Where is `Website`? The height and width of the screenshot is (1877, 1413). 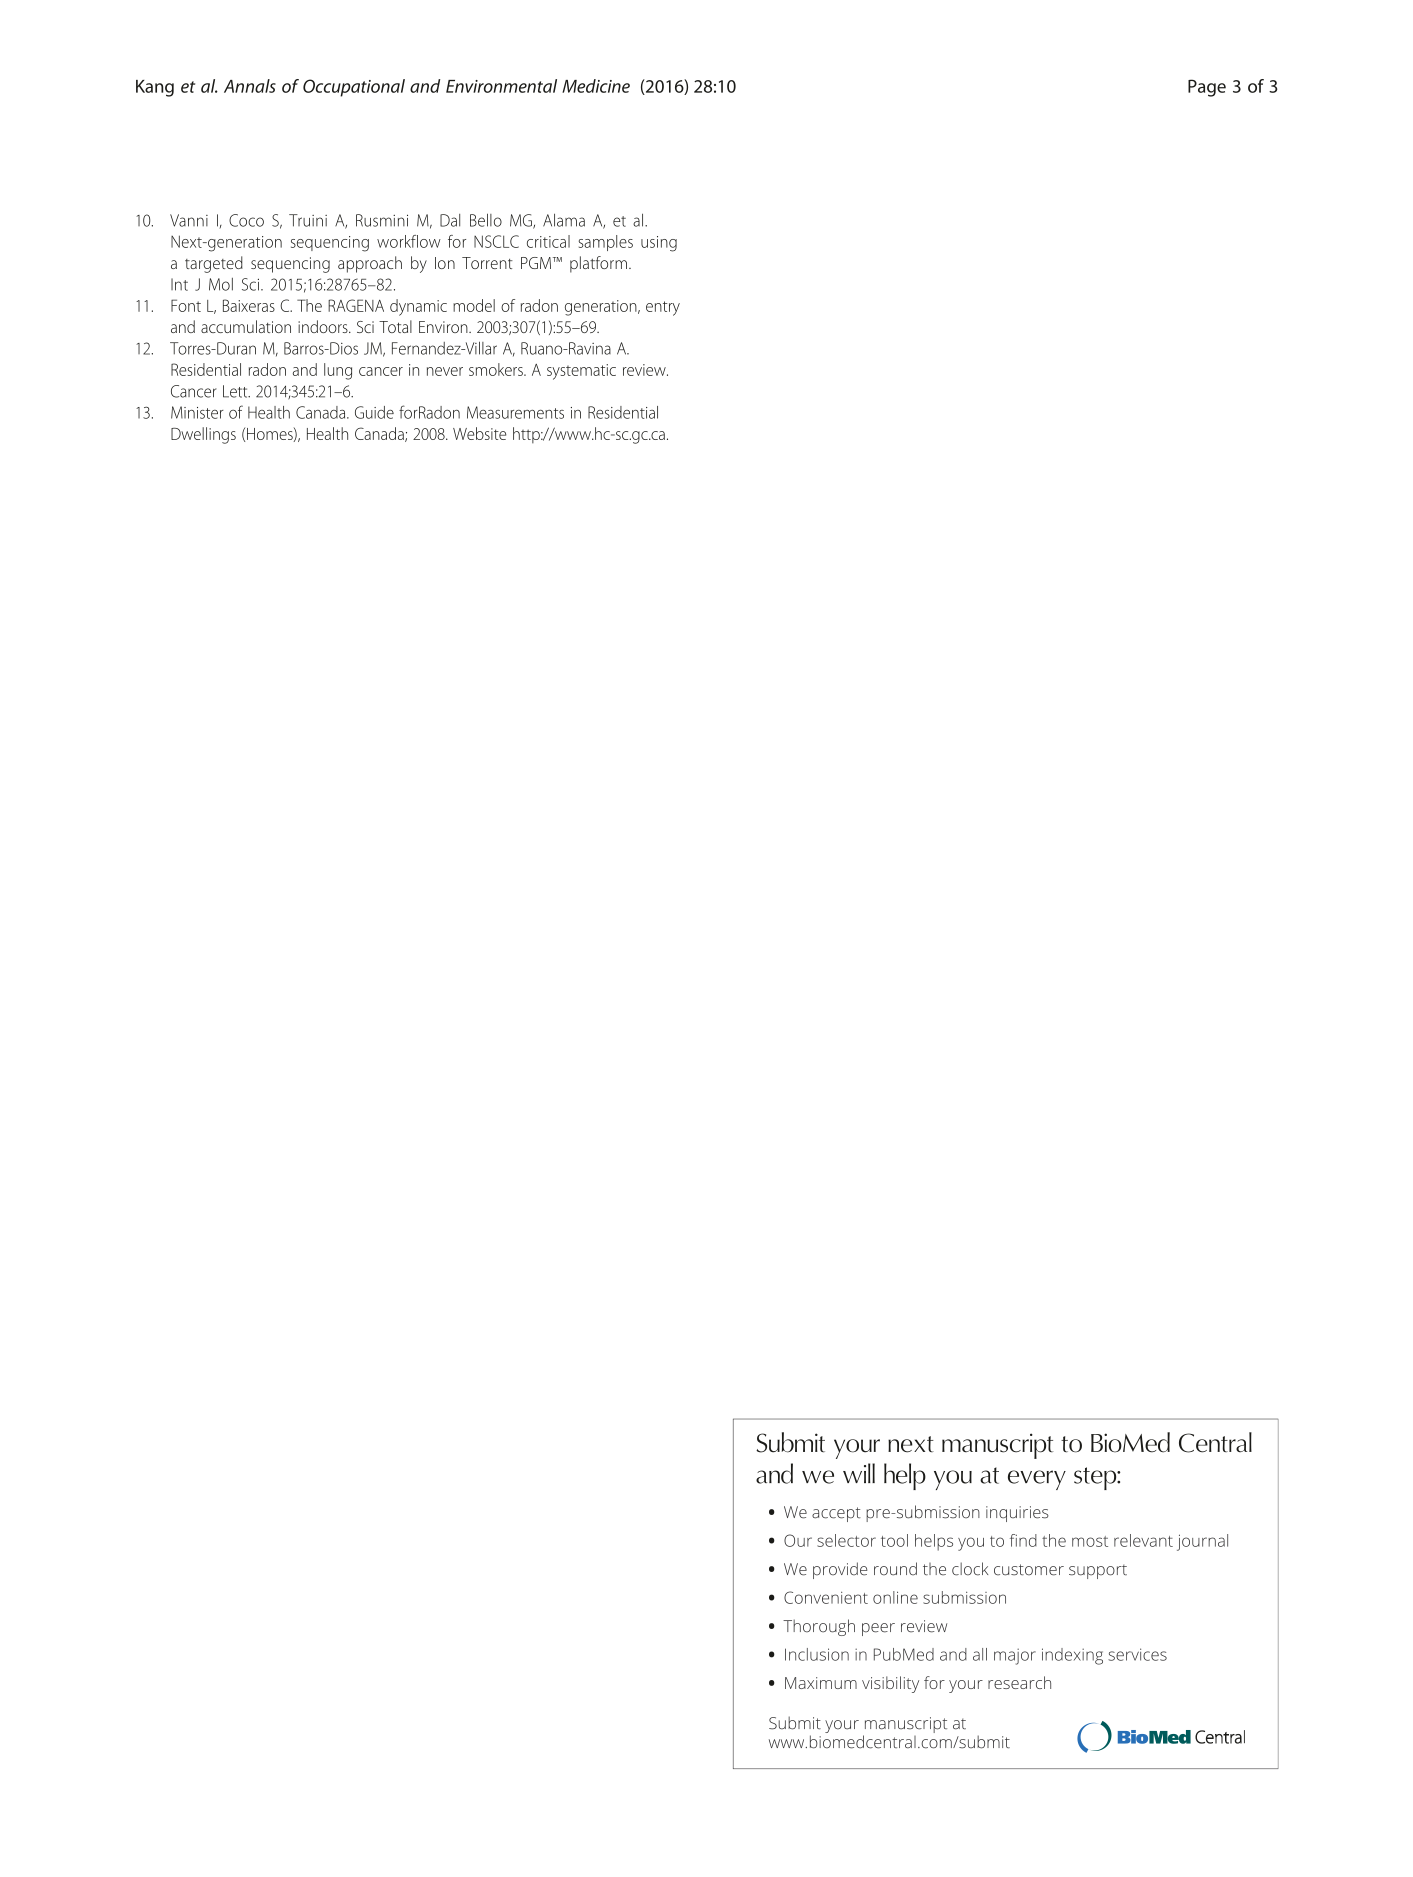
Website is located at coordinates (479, 433).
